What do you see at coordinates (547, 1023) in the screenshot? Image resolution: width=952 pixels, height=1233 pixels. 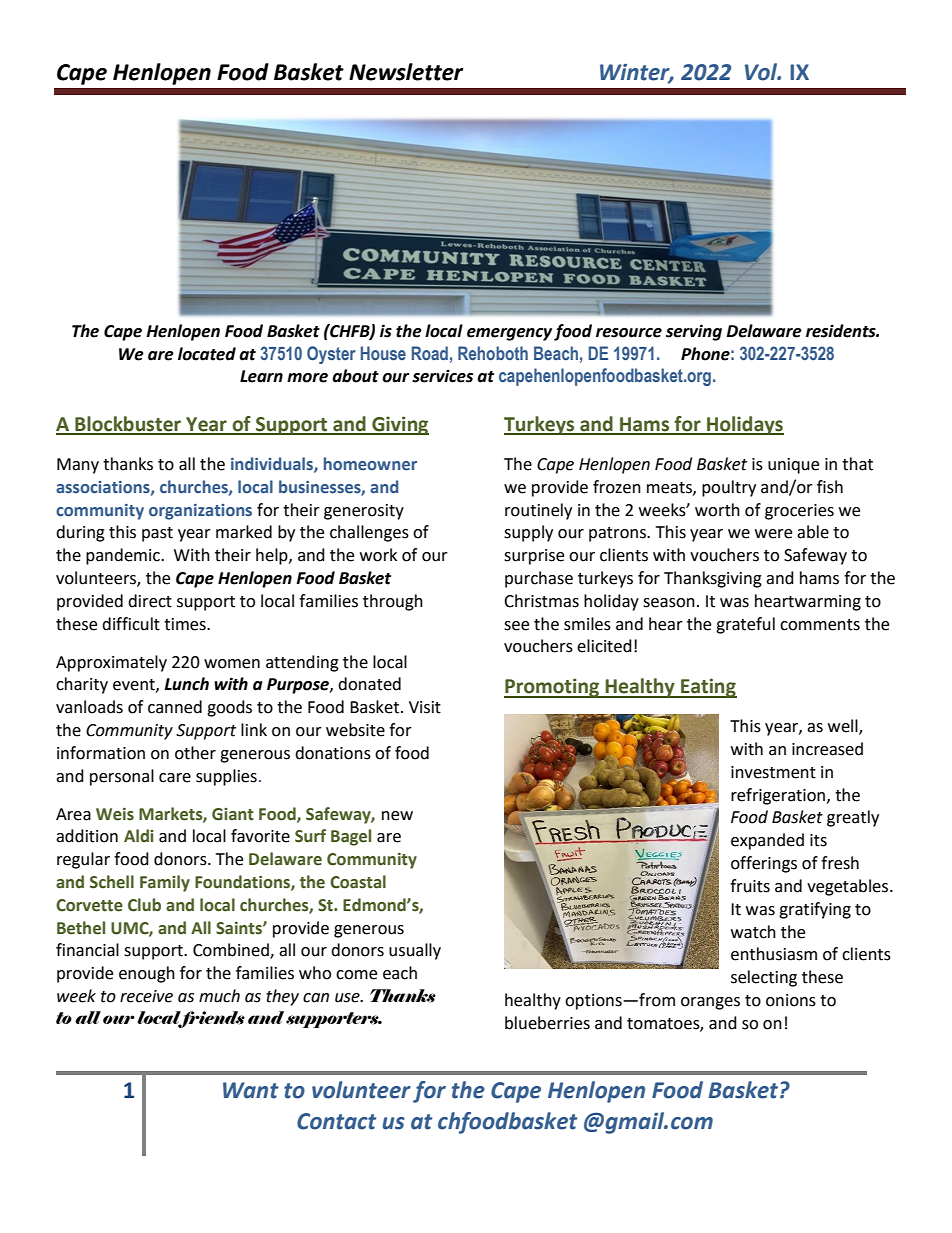 I see `blueberries` at bounding box center [547, 1023].
